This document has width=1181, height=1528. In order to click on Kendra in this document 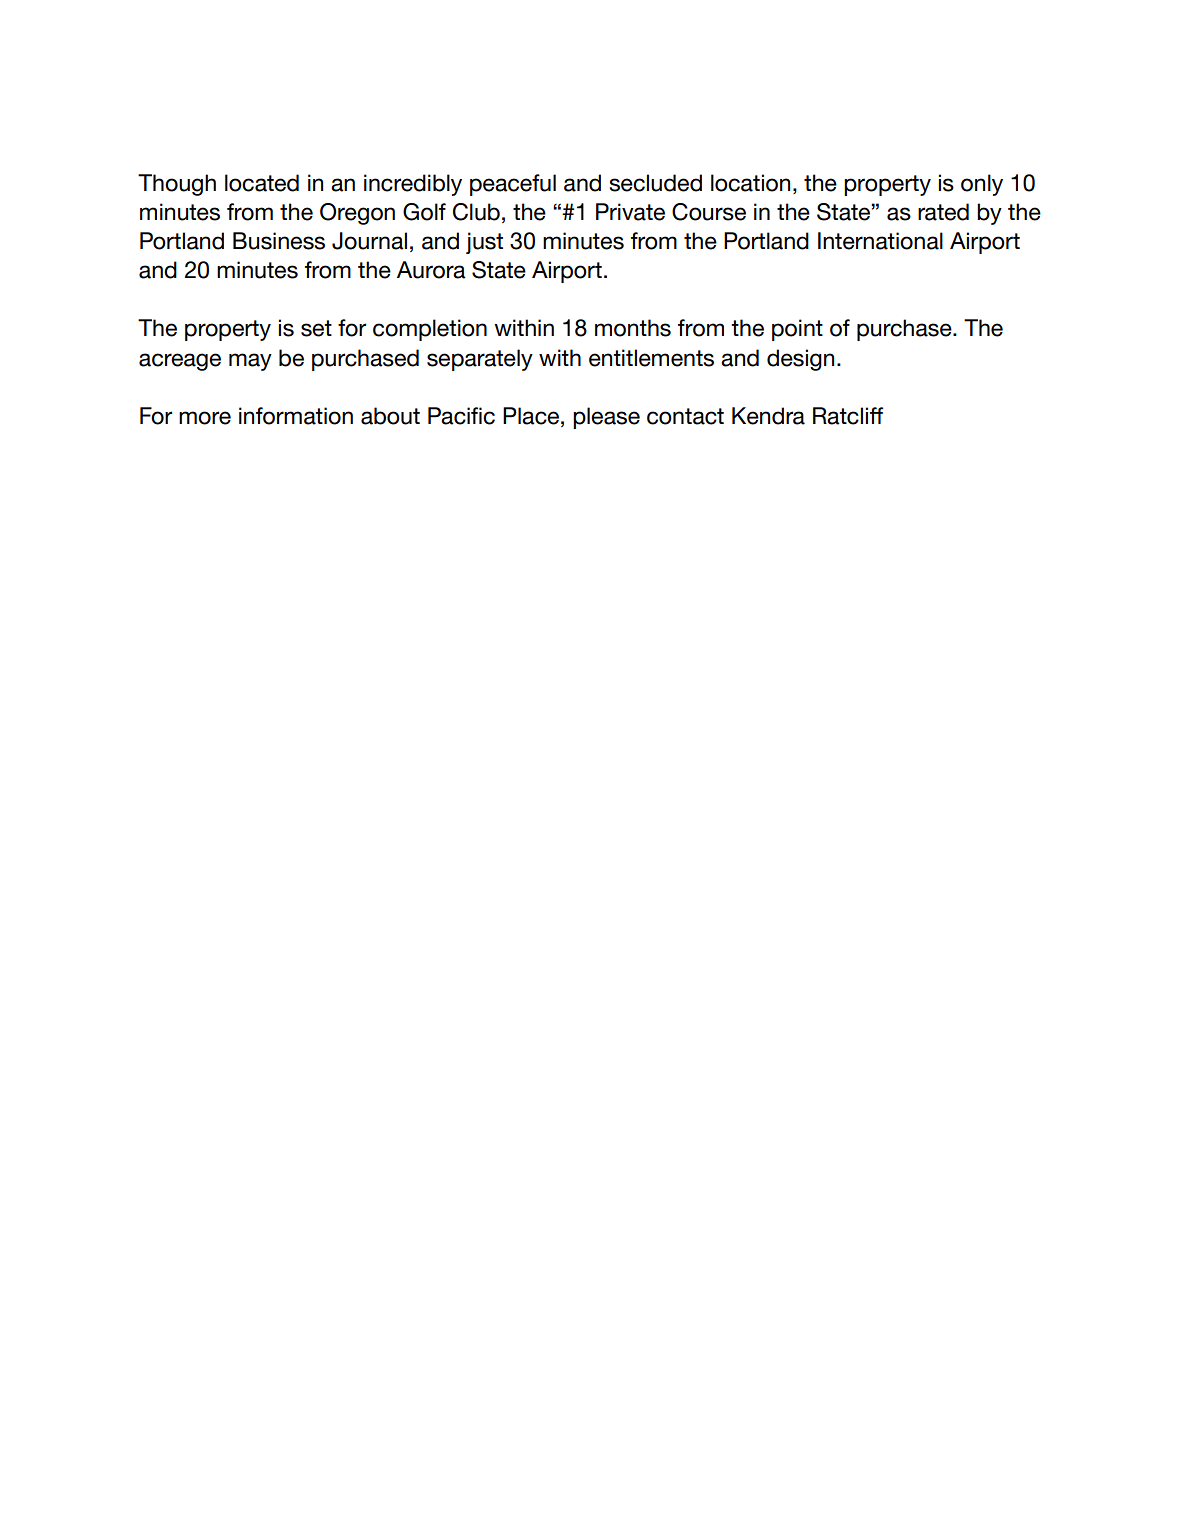, I will do `click(768, 416)`.
